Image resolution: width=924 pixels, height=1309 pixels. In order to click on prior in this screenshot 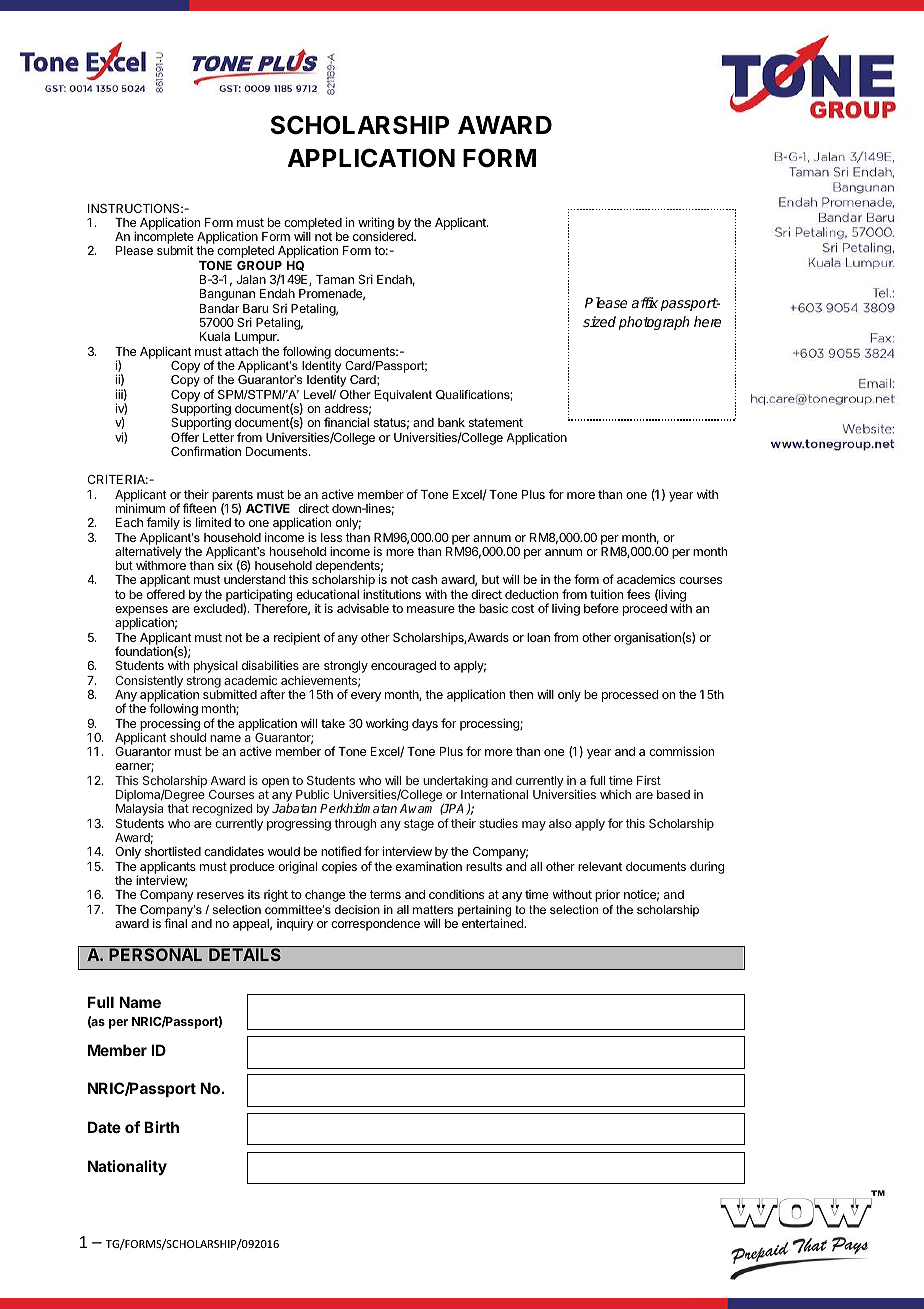, I will do `click(607, 895)`.
